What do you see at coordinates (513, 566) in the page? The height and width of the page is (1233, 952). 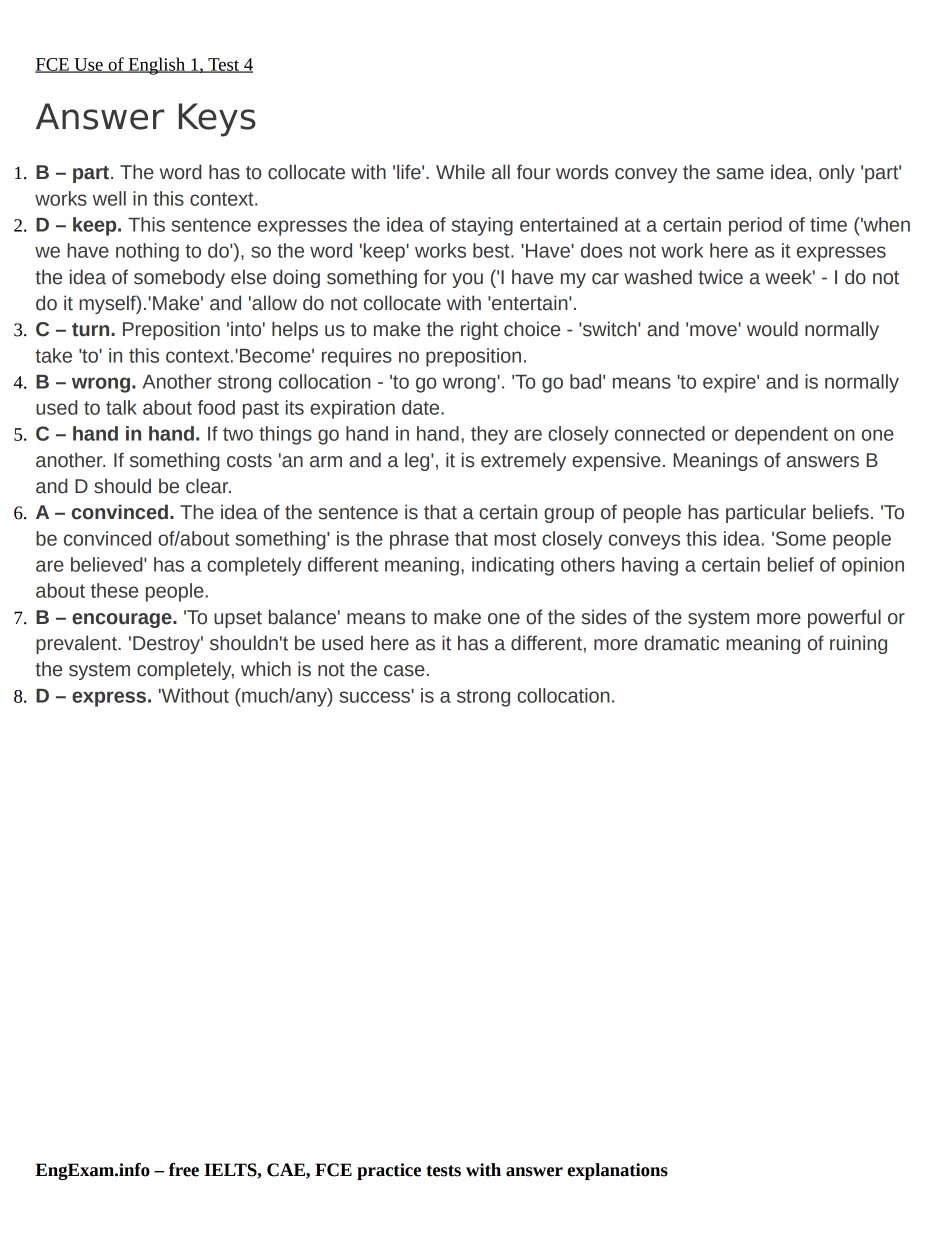 I see `indicating` at bounding box center [513, 566].
